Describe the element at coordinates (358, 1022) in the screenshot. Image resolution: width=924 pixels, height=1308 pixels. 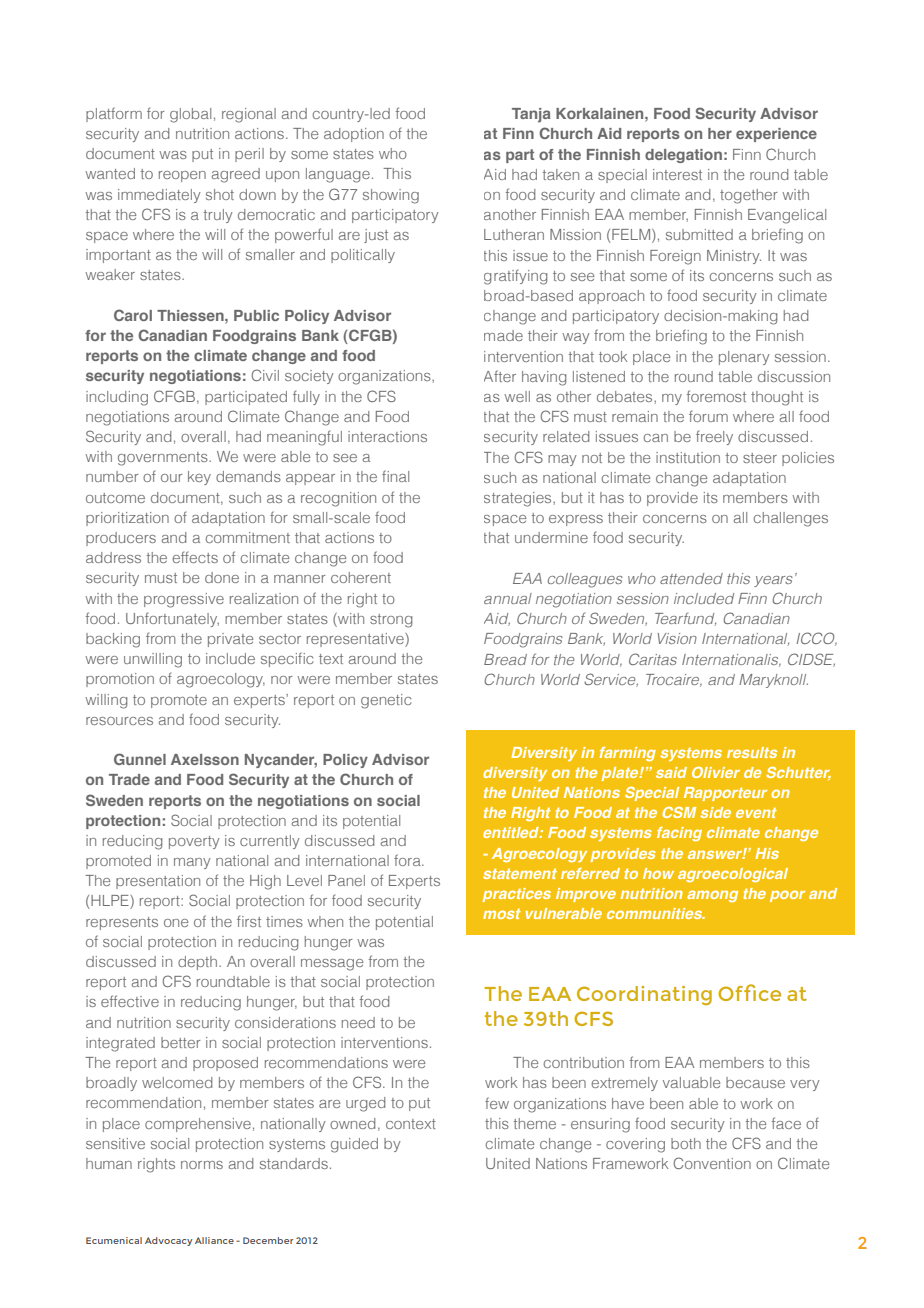
I see `need` at that location.
